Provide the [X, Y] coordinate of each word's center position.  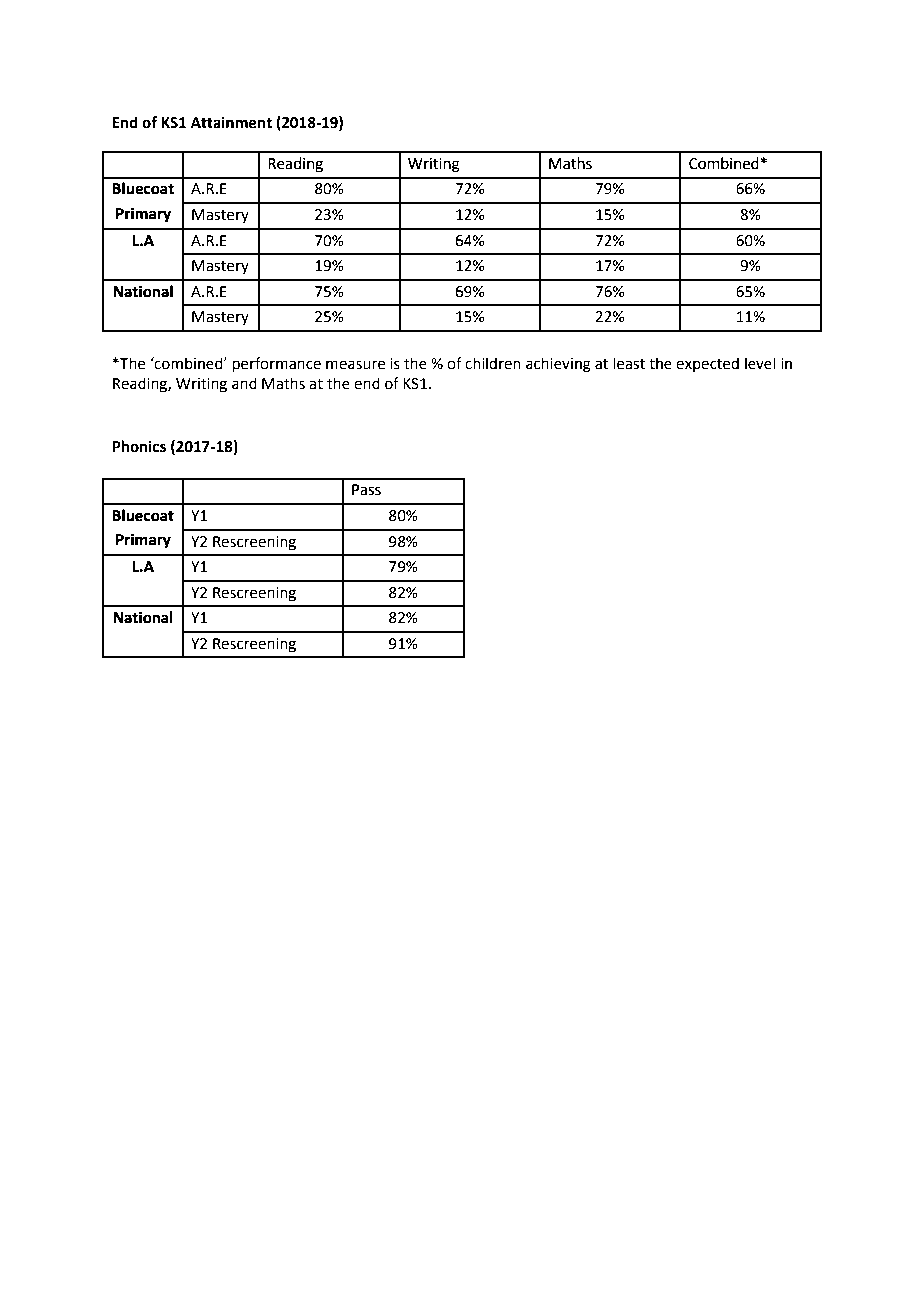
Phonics [139, 446]
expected [707, 364]
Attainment [231, 122]
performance [277, 365]
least [629, 363]
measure [355, 365]
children [493, 363]
